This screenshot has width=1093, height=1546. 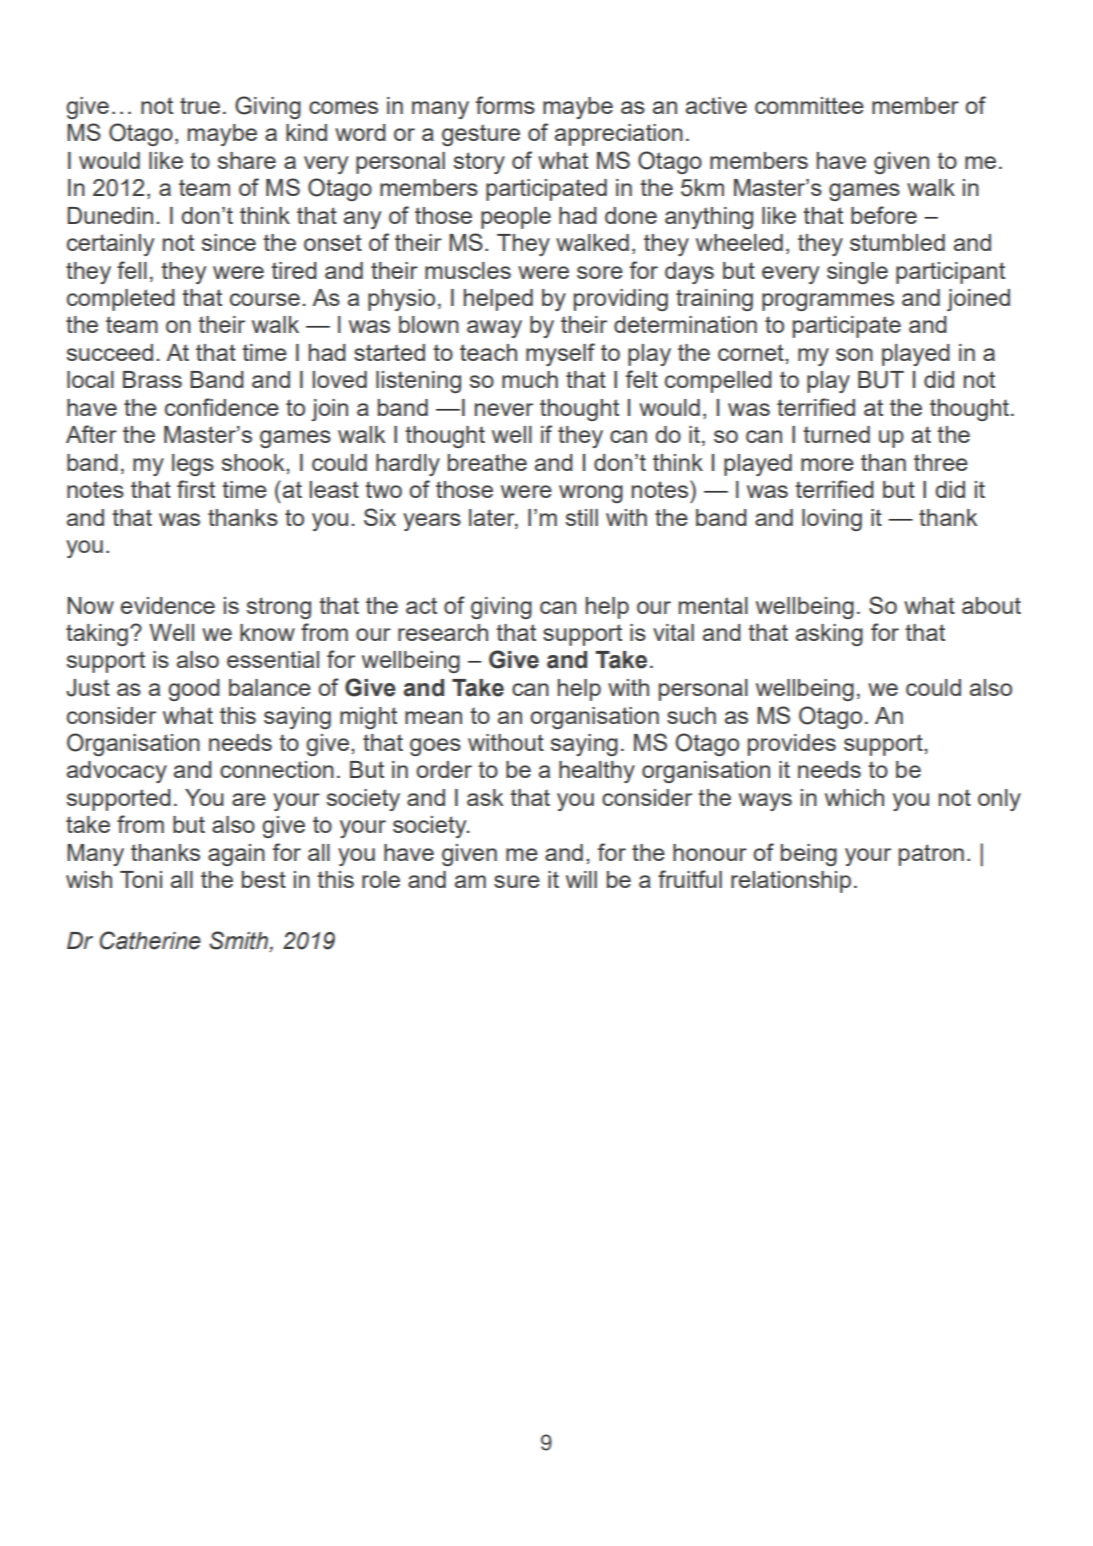 What do you see at coordinates (196, 489) in the screenshot?
I see `first` at bounding box center [196, 489].
